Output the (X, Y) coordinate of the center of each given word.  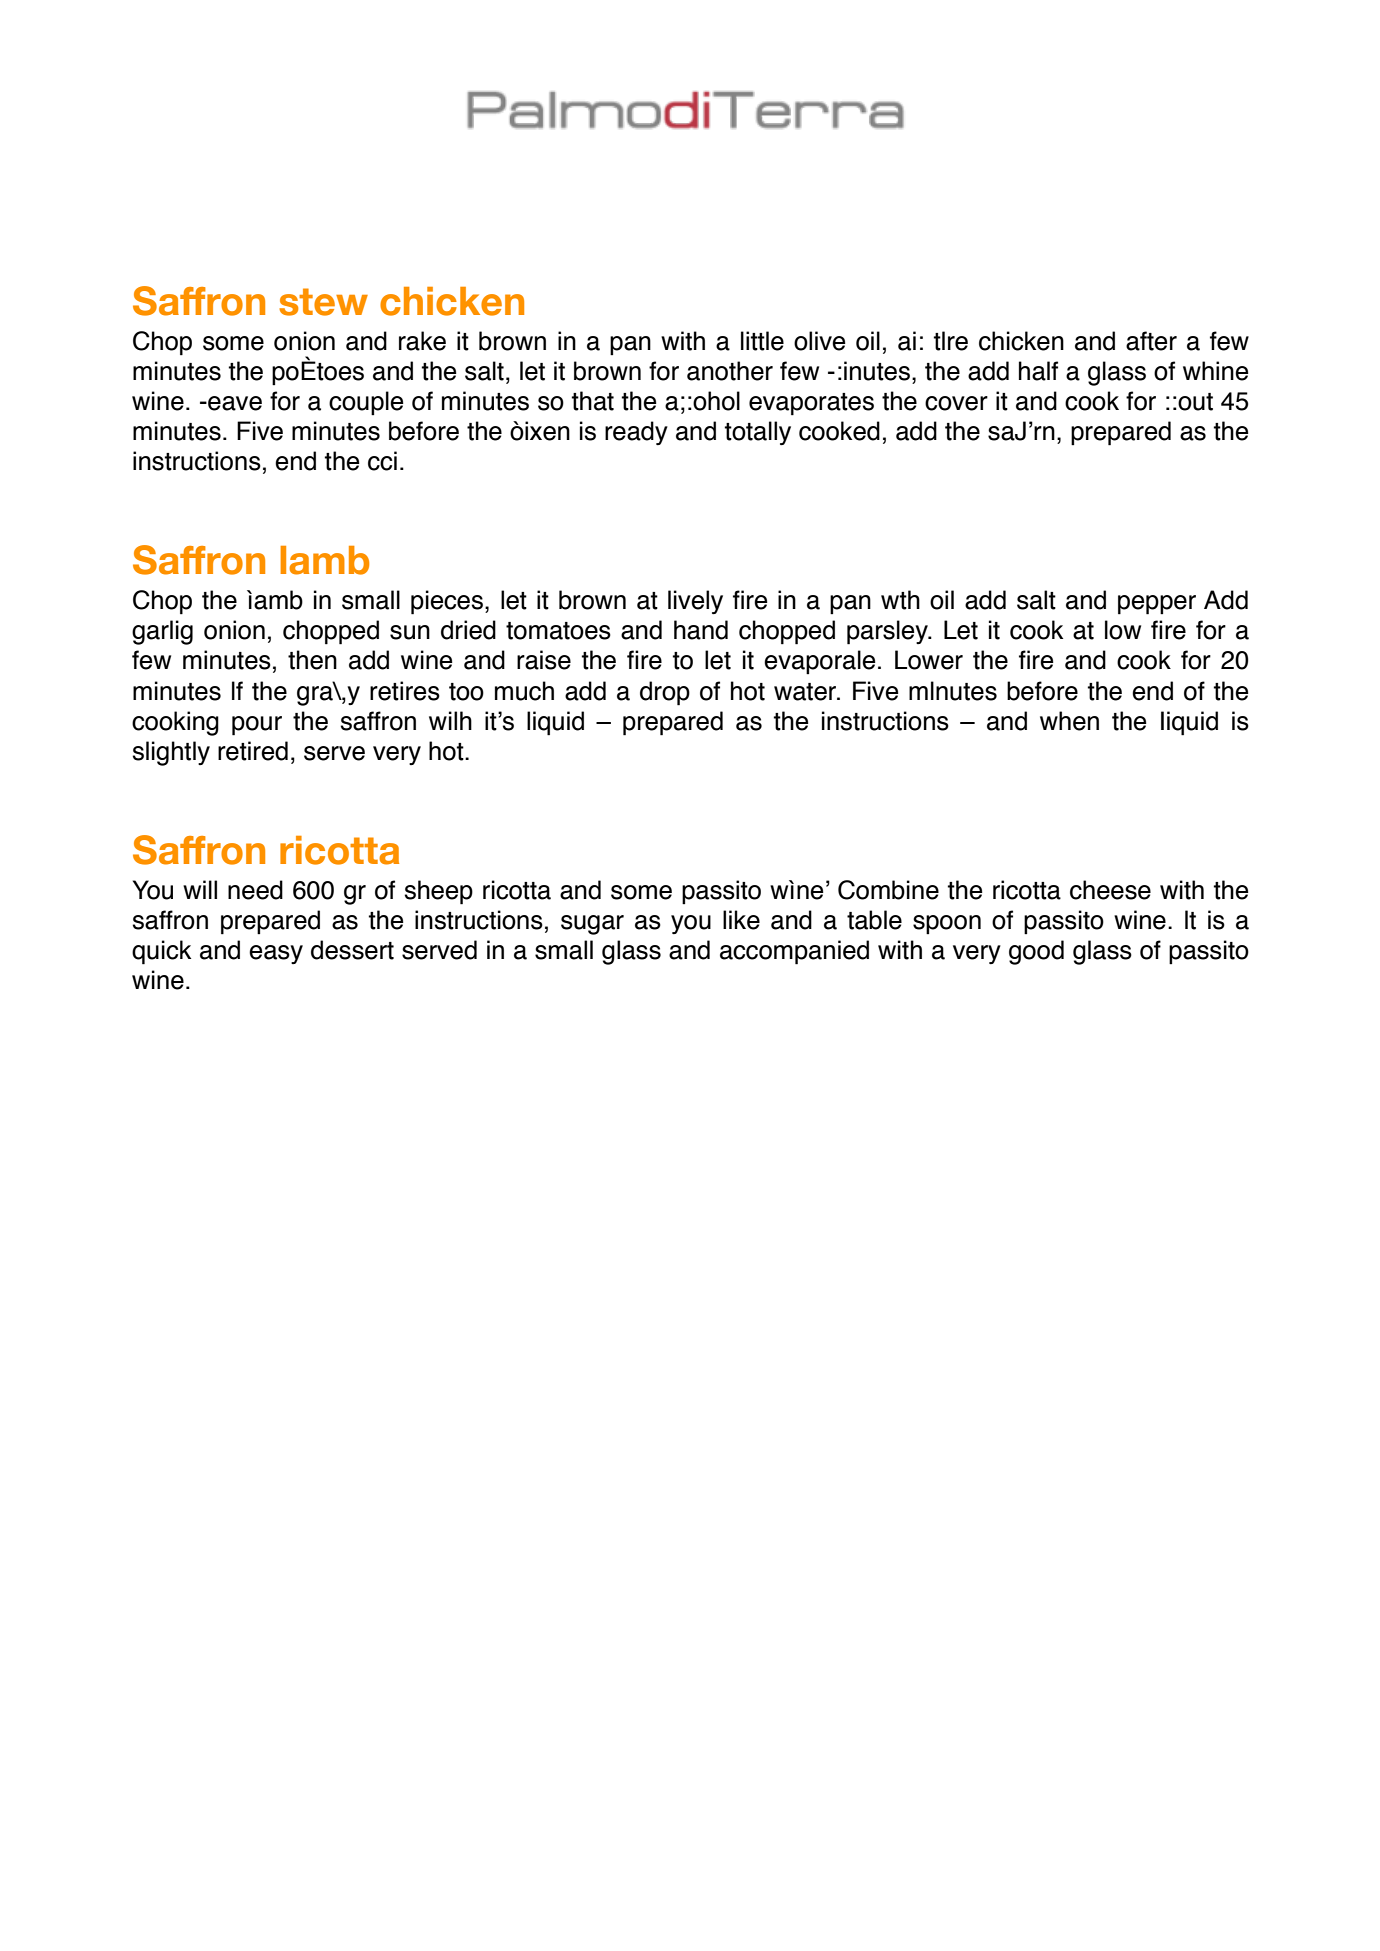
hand (701, 630)
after (1151, 341)
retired (253, 751)
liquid (555, 723)
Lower (929, 660)
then (312, 660)
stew (323, 302)
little (762, 341)
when (1069, 721)
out (1194, 402)
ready (636, 433)
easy (276, 954)
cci (382, 461)
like (741, 920)
